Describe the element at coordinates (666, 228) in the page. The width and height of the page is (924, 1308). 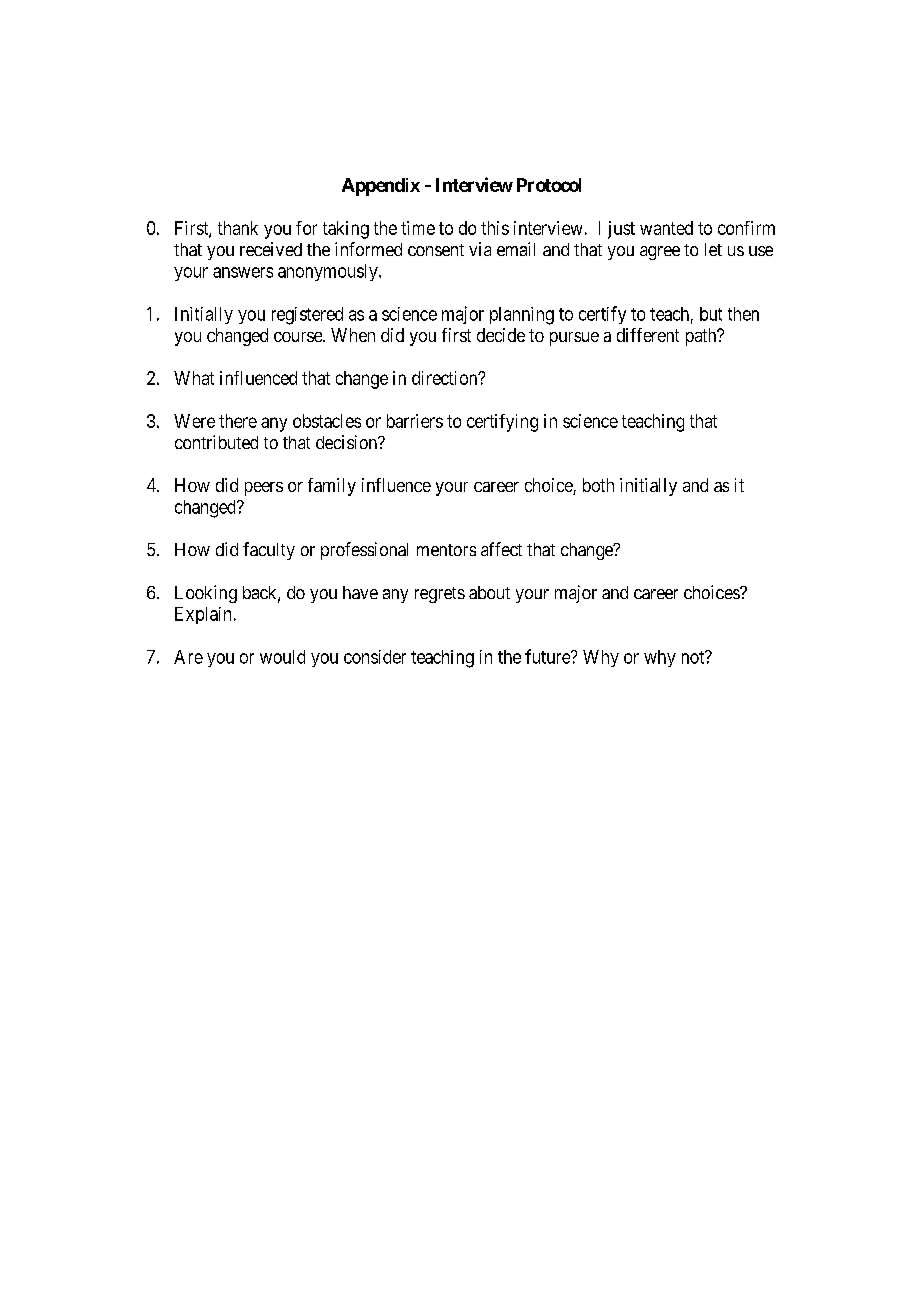
I see `wanted` at that location.
